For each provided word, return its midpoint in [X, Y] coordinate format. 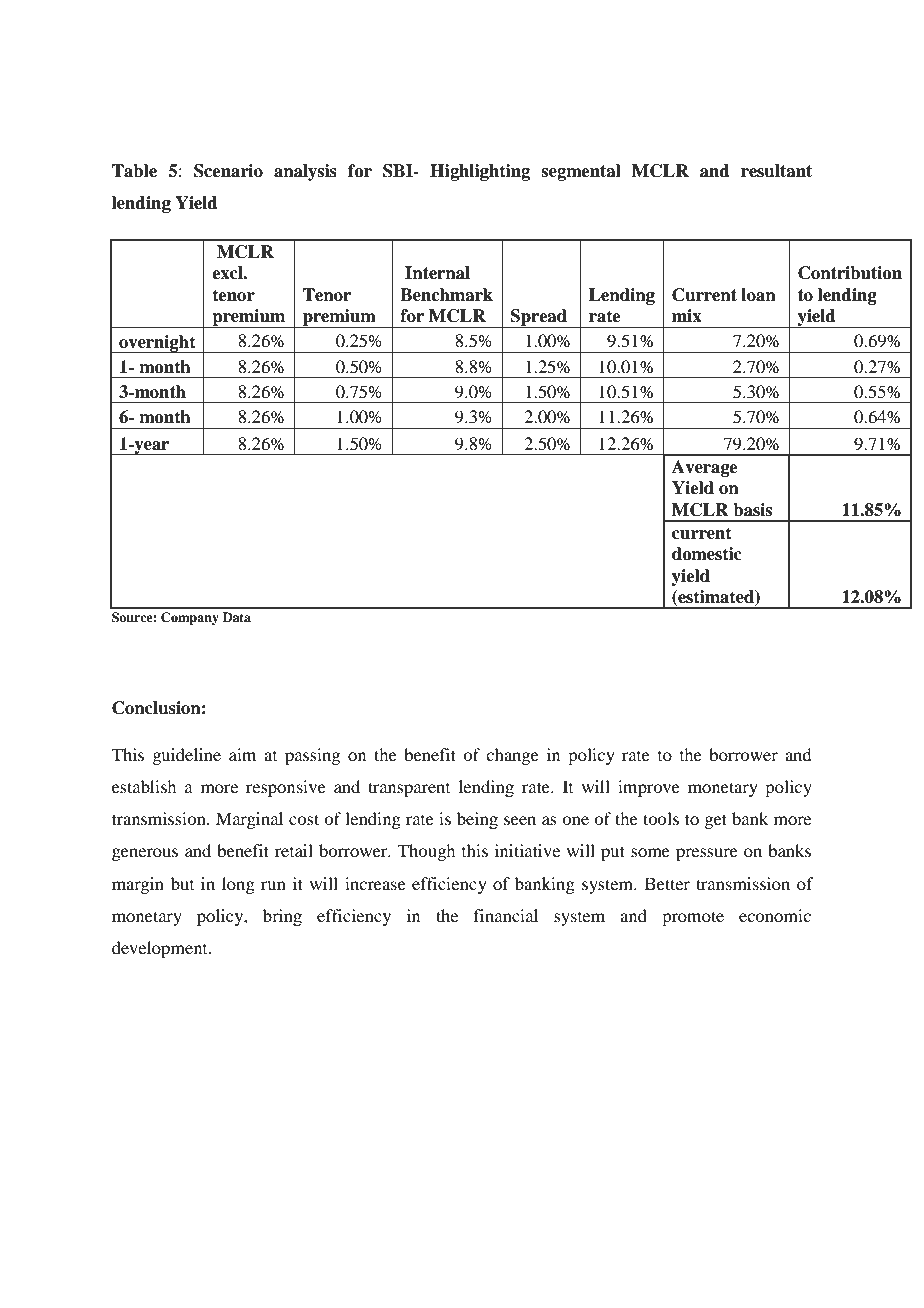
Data [237, 617]
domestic [707, 554]
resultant [776, 171]
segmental [581, 172]
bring [282, 917]
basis [752, 510]
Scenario [228, 171]
